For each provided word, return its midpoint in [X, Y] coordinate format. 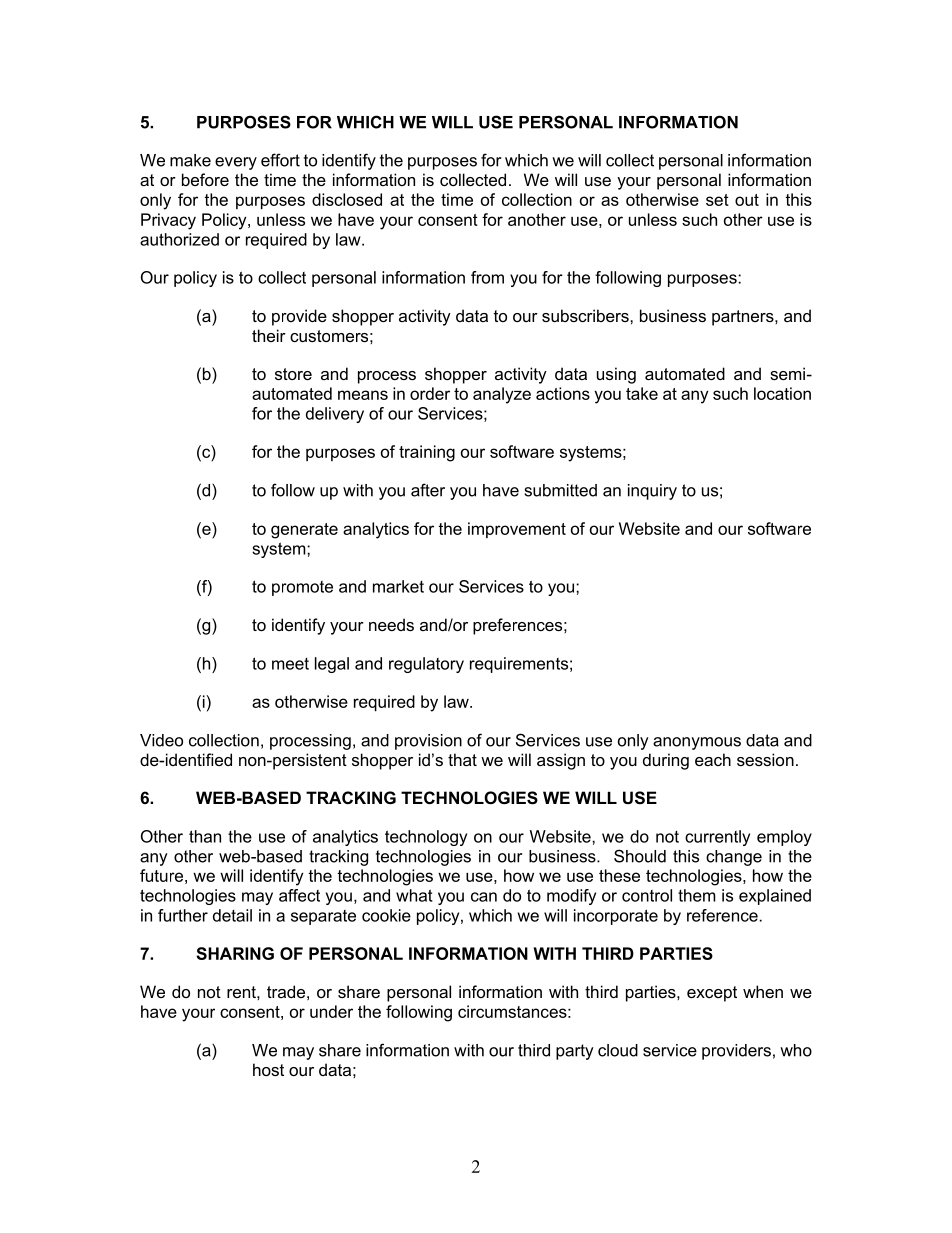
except [712, 994]
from [487, 277]
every [236, 163]
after [428, 490]
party [575, 1052]
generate [304, 531]
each [713, 759]
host [268, 1069]
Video [161, 740]
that [462, 759]
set [717, 200]
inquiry [652, 492]
